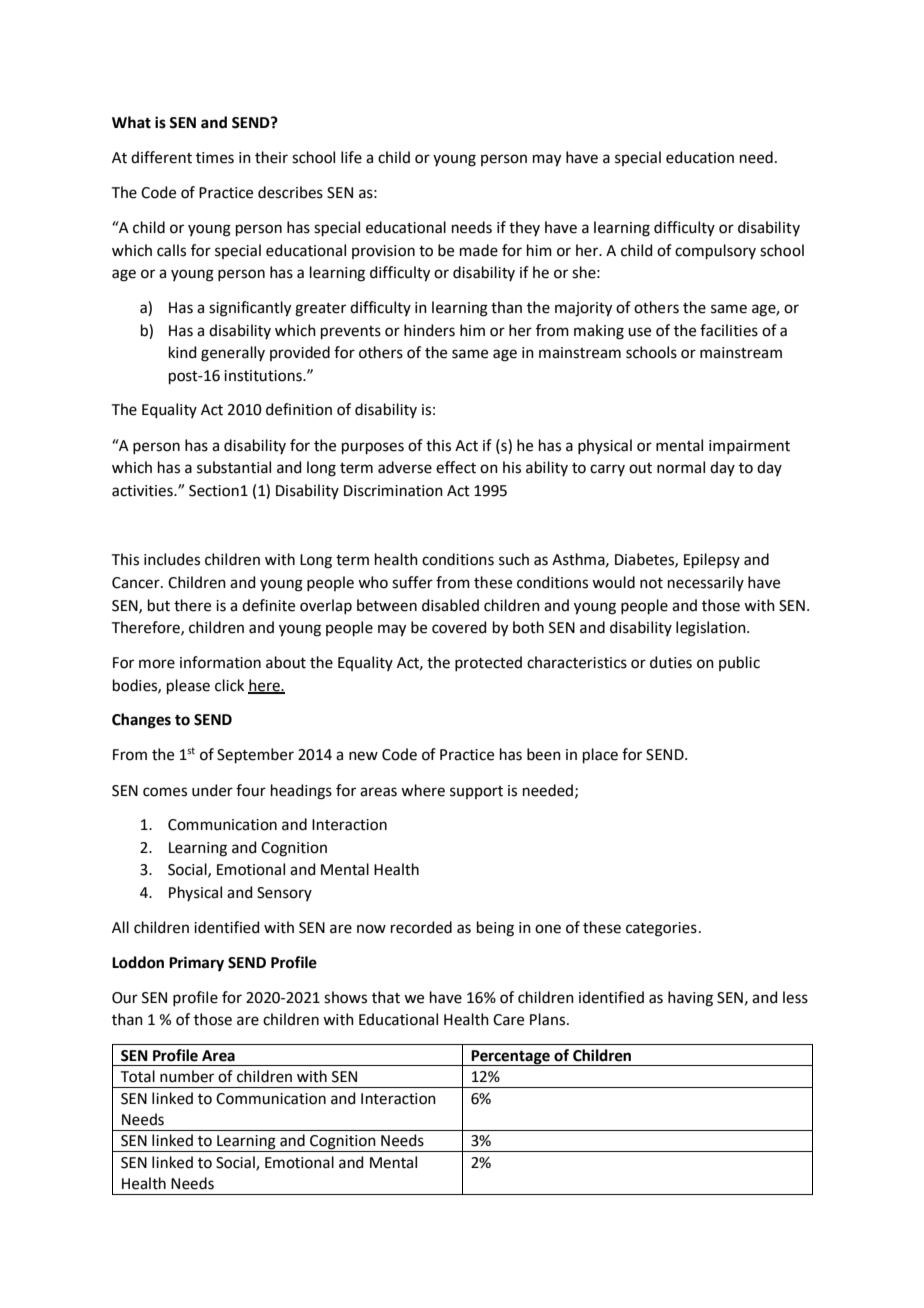 Image resolution: width=924 pixels, height=1308 pixels. Describe the element at coordinates (661, 929) in the screenshot. I see `categories` at that location.
